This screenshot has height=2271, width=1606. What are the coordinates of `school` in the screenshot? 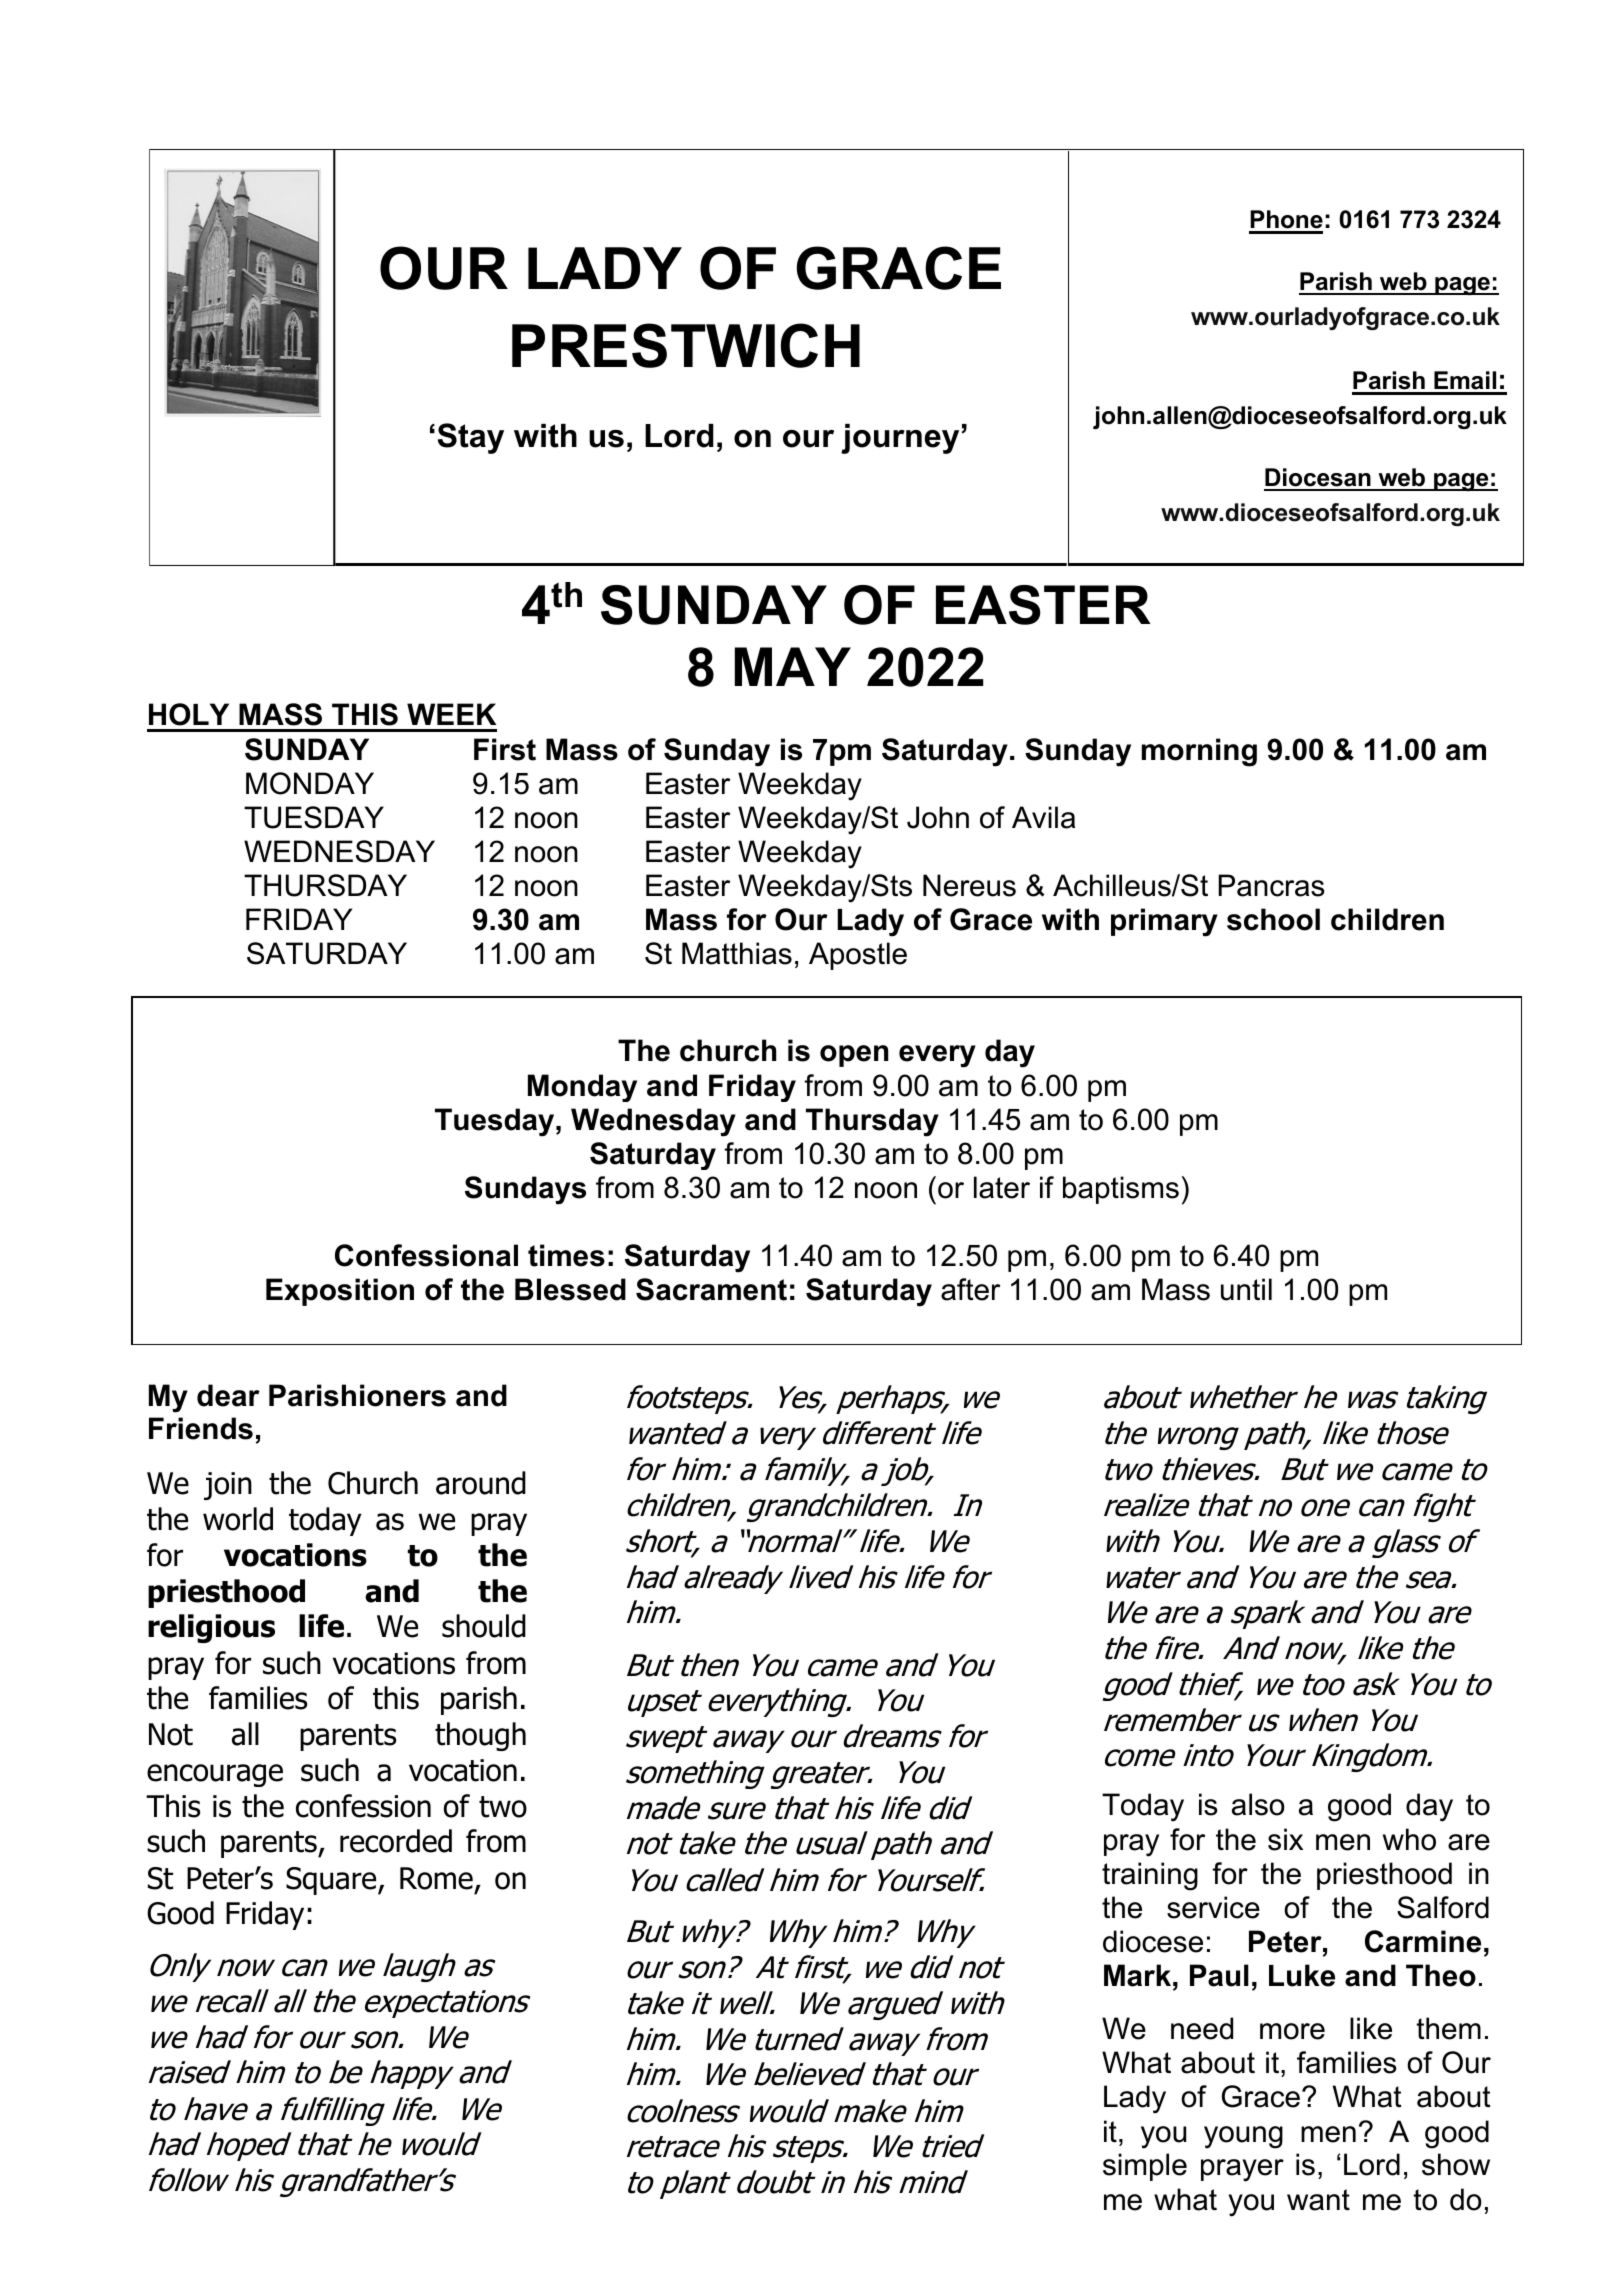 It's located at (1273, 919).
